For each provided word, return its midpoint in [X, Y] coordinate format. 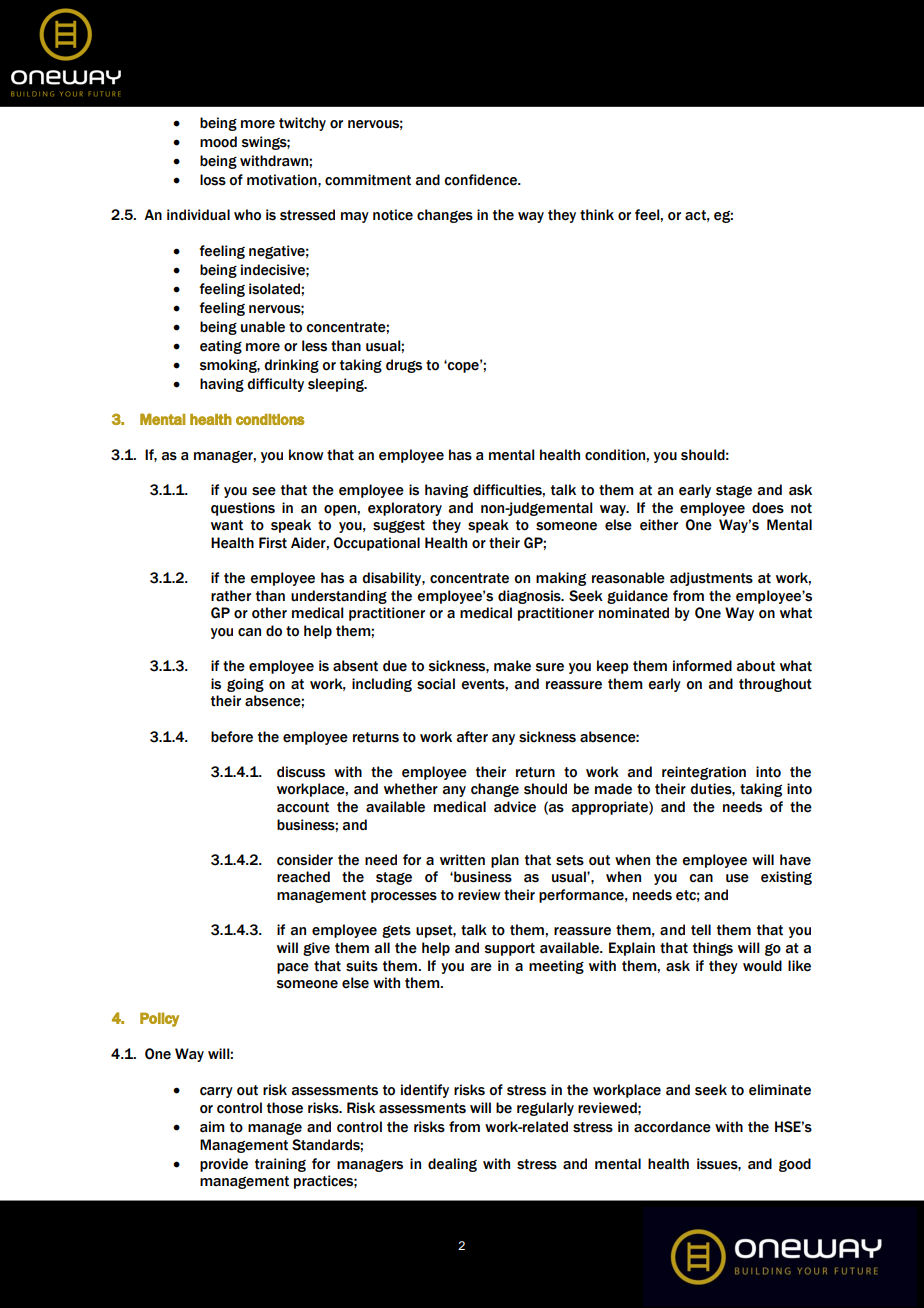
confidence [481, 180]
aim [212, 1127]
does [768, 508]
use [737, 878]
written [462, 860]
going [245, 685]
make [512, 666]
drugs [404, 366]
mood [218, 142]
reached [303, 877]
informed [702, 666]
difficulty [275, 385]
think [597, 215]
